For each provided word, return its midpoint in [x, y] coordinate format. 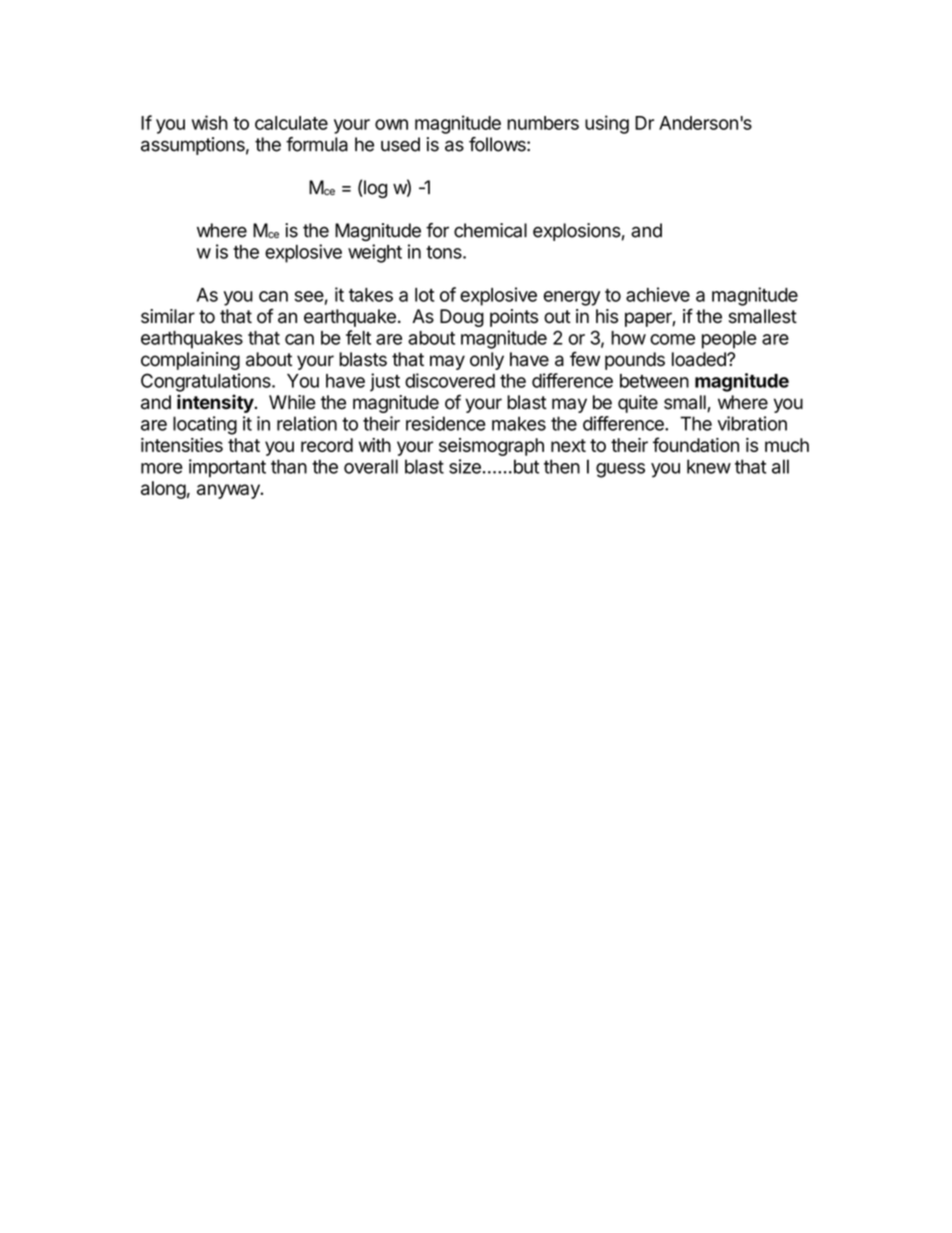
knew [709, 466]
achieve [658, 294]
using [607, 124]
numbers [543, 123]
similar [168, 316]
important [227, 468]
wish [210, 122]
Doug [462, 318]
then [562, 466]
